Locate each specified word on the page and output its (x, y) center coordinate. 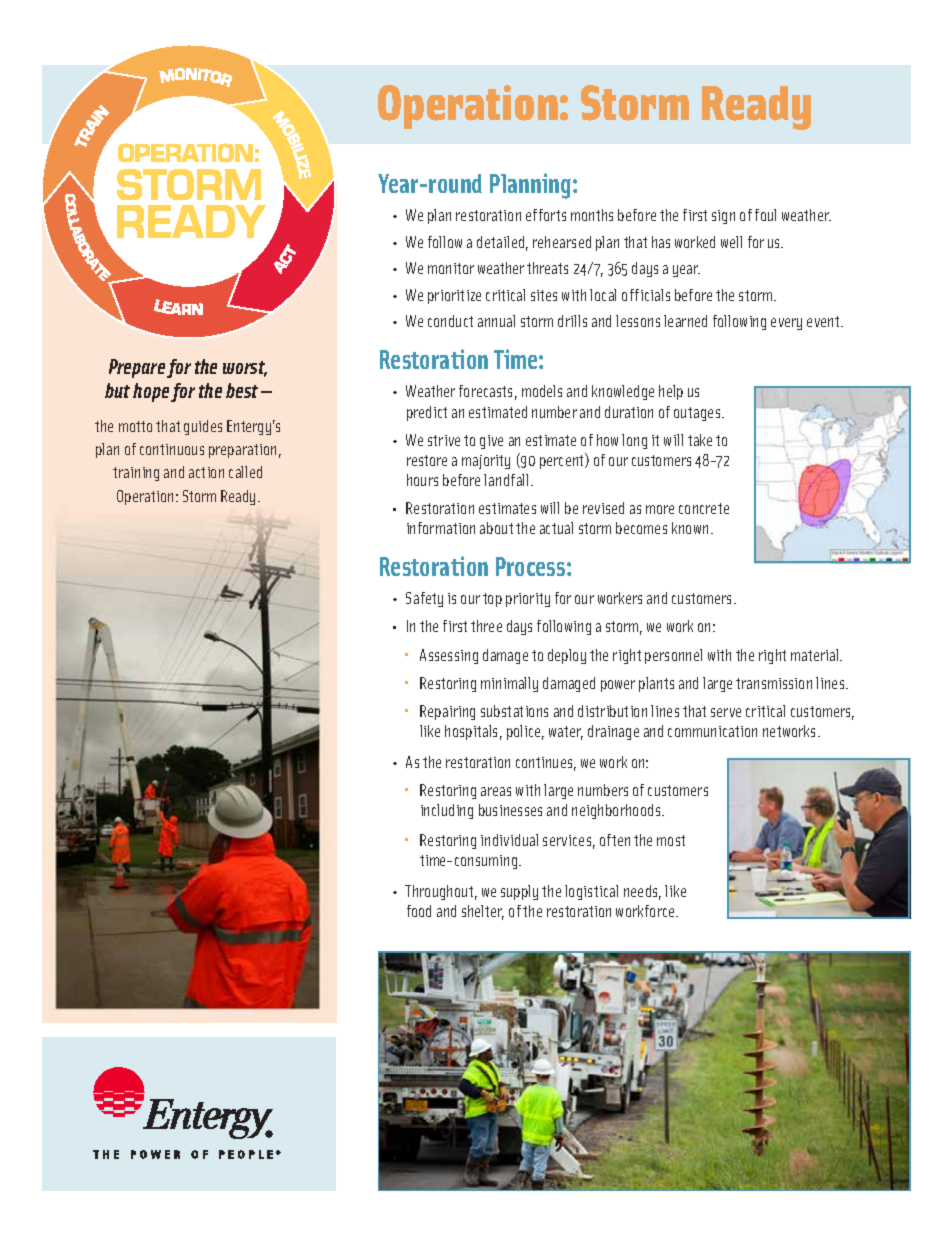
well (731, 242)
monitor (451, 268)
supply (519, 892)
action (206, 472)
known (690, 528)
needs (642, 892)
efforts (546, 215)
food (419, 911)
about (496, 528)
